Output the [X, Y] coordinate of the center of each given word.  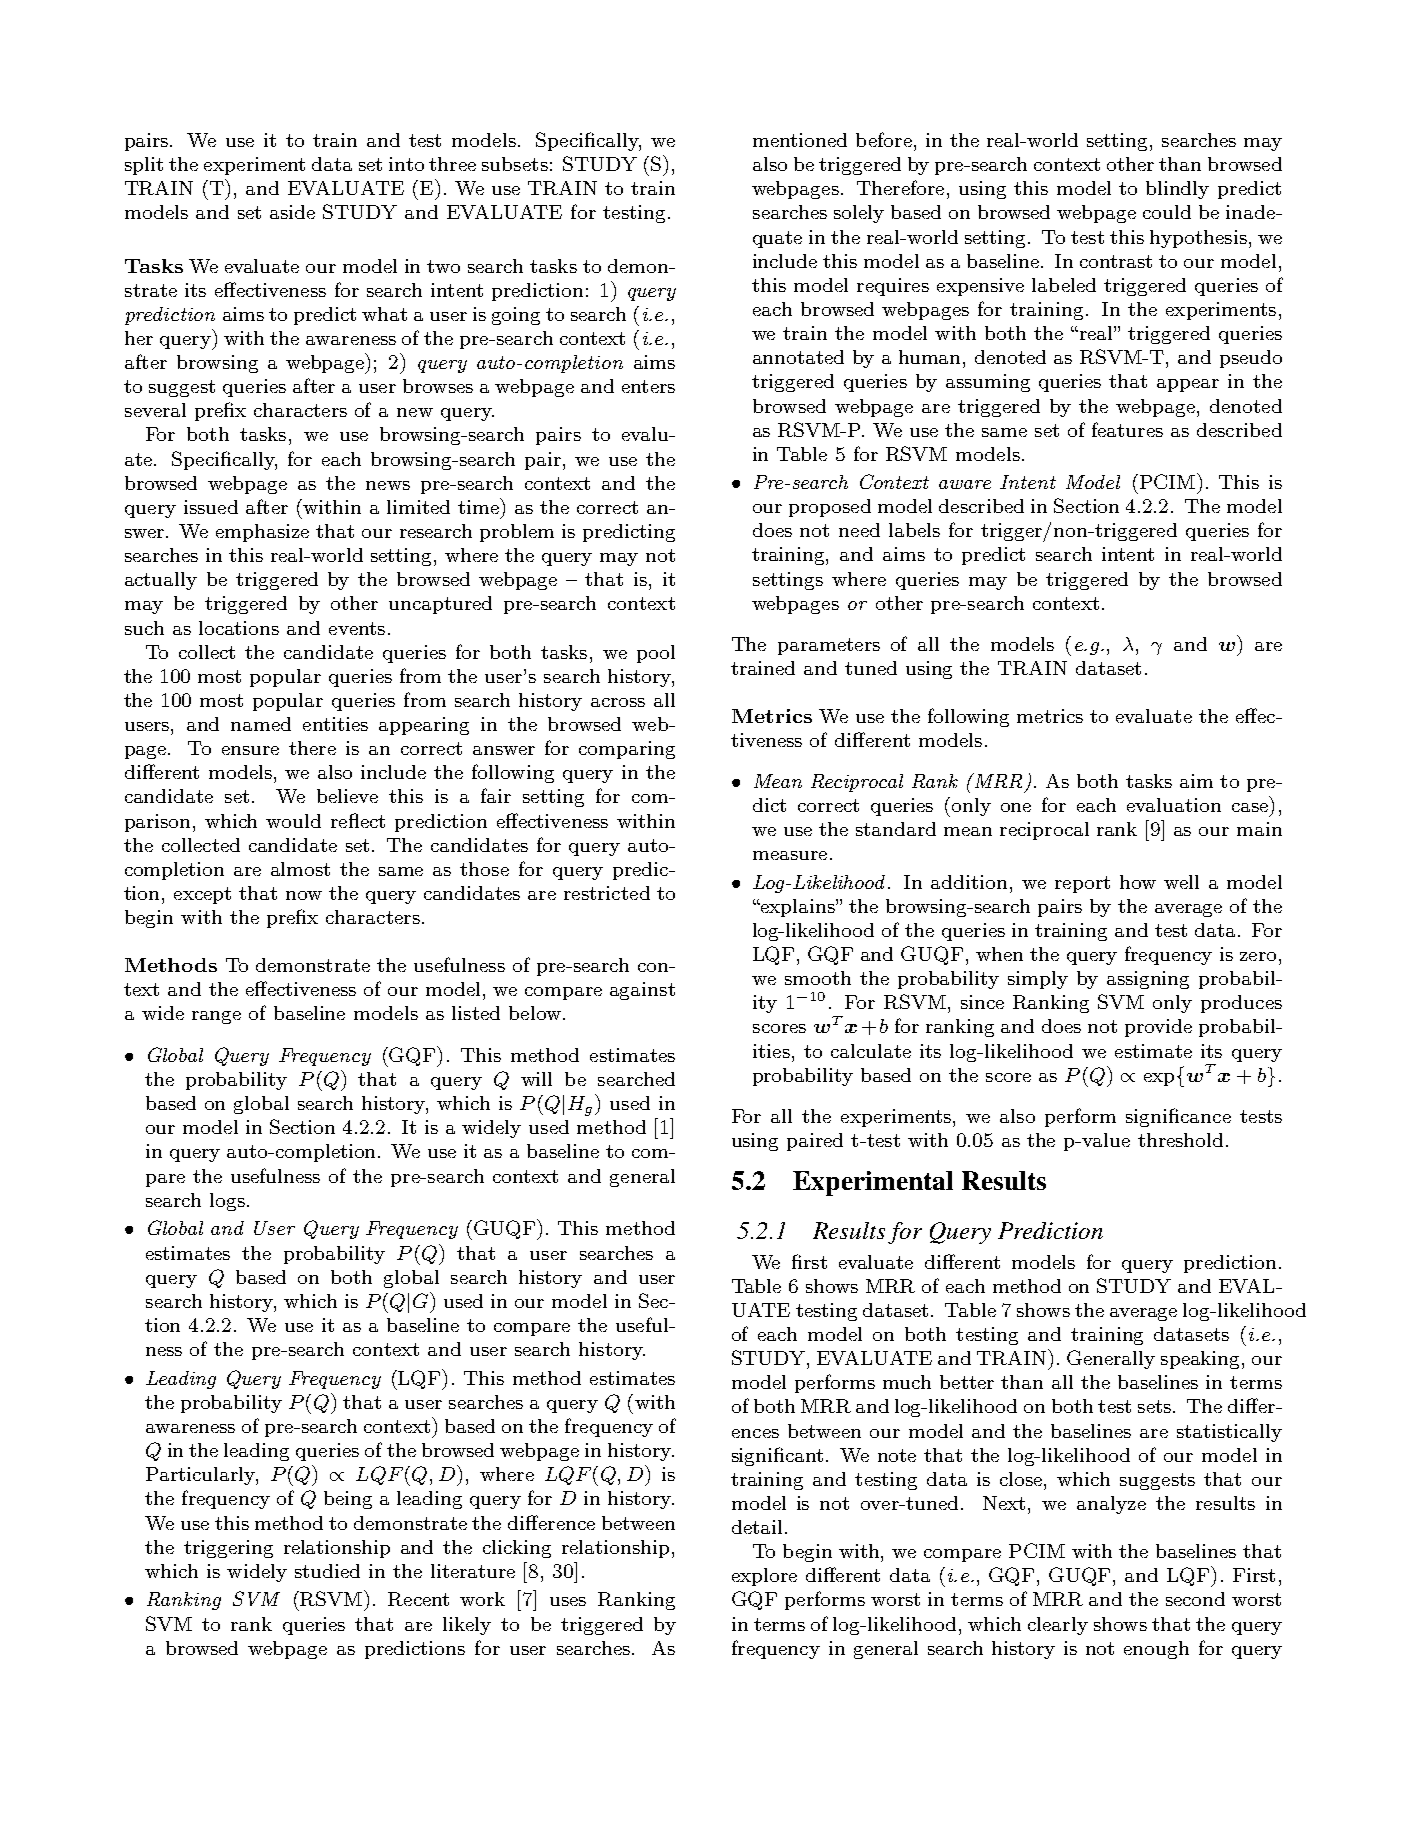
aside [292, 212]
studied [327, 1571]
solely [859, 214]
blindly [1177, 190]
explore [764, 1577]
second [1195, 1599]
